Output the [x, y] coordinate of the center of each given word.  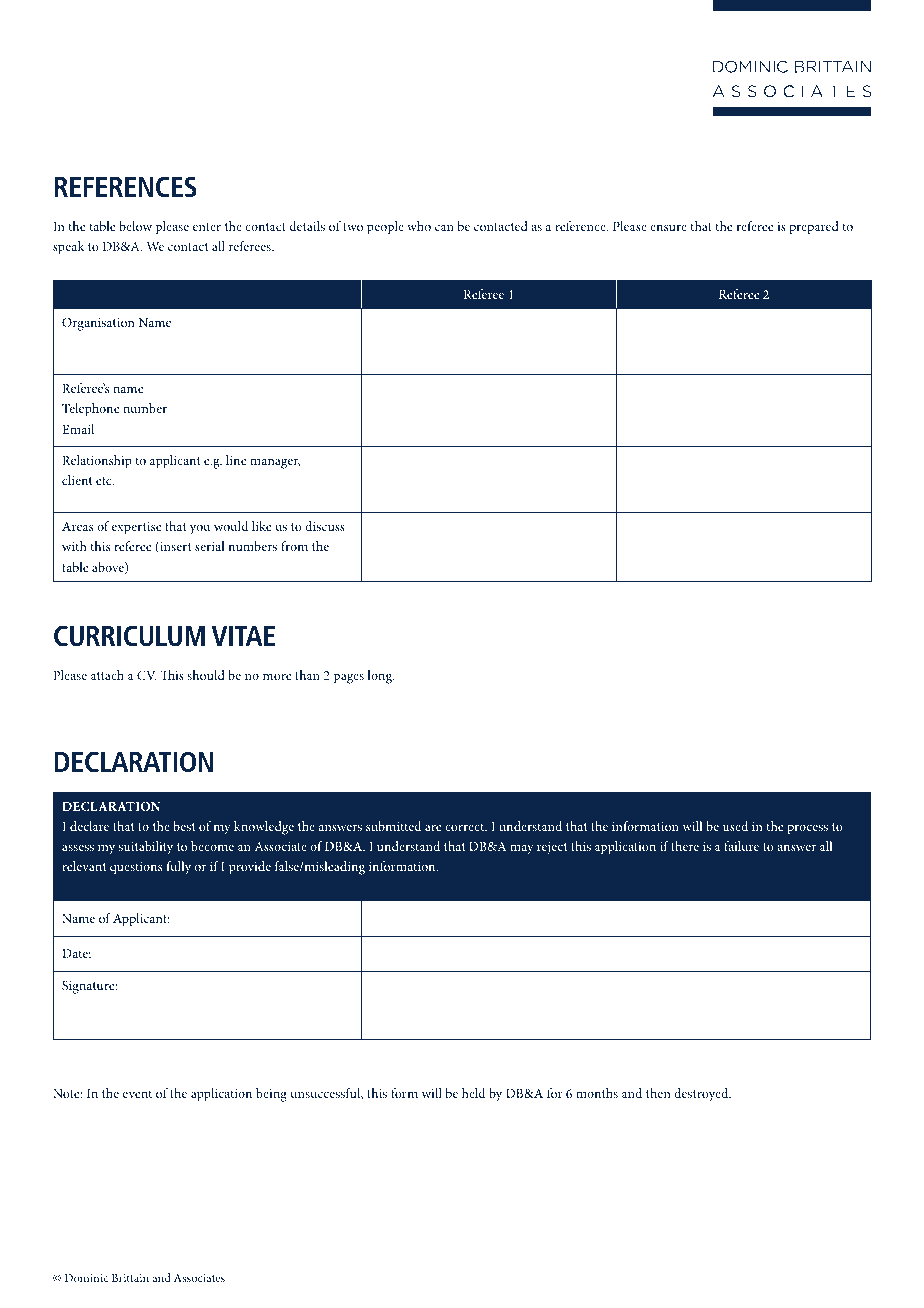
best [184, 826]
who [419, 226]
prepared [814, 228]
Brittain [130, 1278]
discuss [325, 526]
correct [466, 827]
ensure [668, 227]
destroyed [702, 1095]
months [597, 1093]
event [137, 1094]
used [735, 826]
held [473, 1093]
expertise [137, 528]
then [658, 1093]
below [135, 226]
